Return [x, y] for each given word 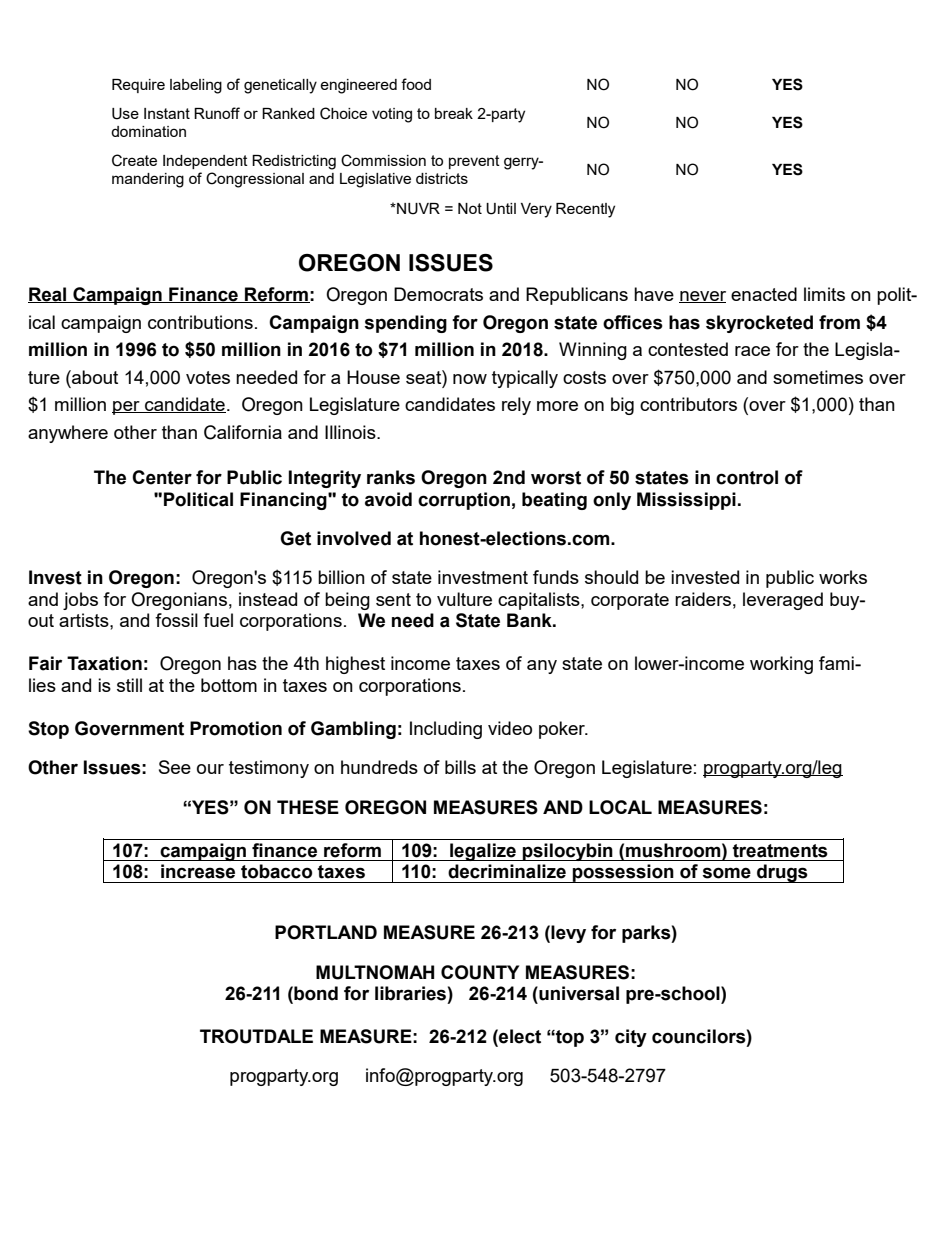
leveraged [783, 601]
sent [393, 599]
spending [405, 324]
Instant [167, 113]
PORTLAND [326, 932]
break [454, 113]
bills [460, 767]
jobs [80, 601]
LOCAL [620, 807]
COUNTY [480, 972]
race [752, 351]
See [175, 767]
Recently [585, 210]
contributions [200, 322]
